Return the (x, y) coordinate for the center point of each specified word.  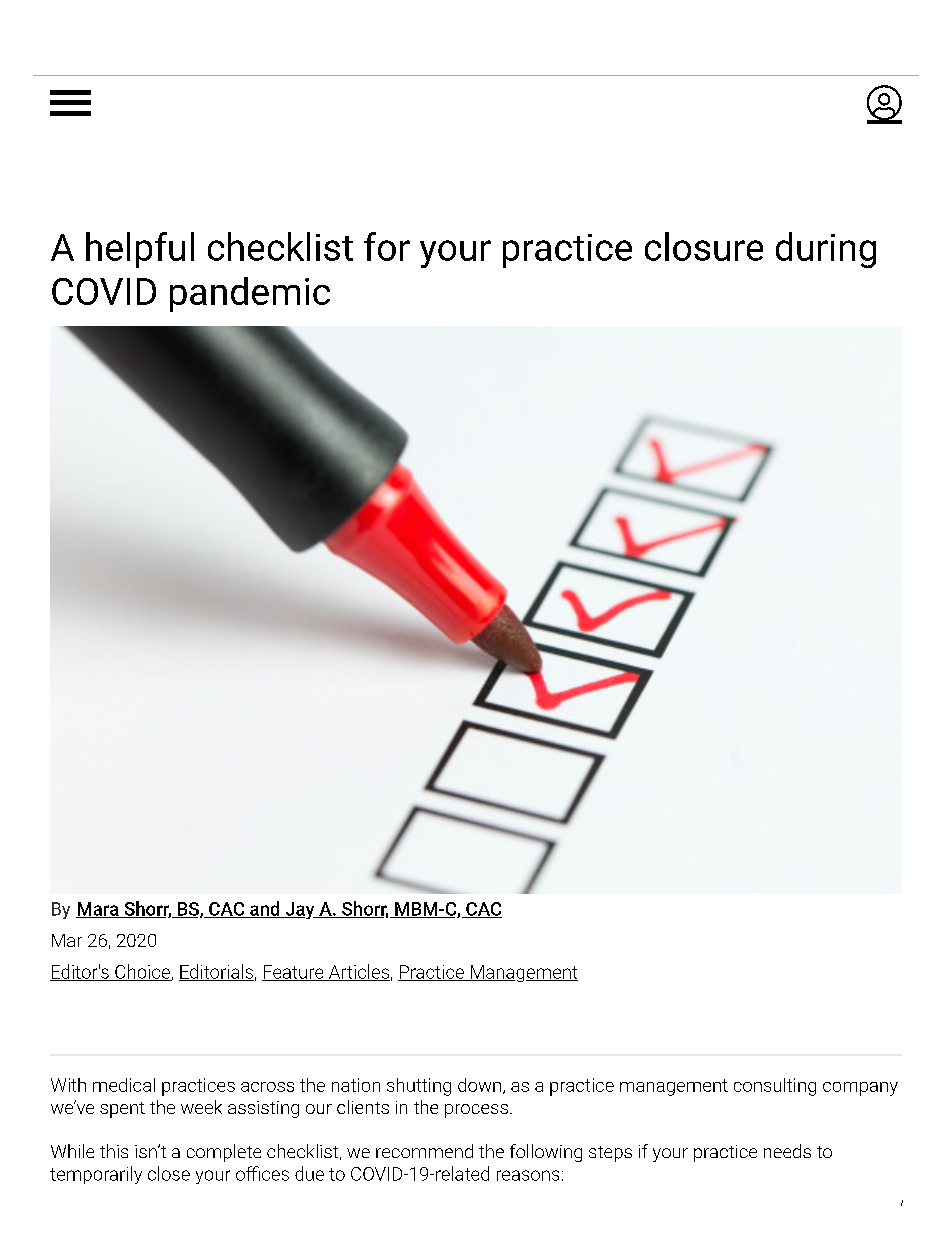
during (826, 250)
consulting (775, 1087)
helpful (140, 250)
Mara (98, 910)
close (169, 1173)
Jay (300, 910)
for (387, 246)
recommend (424, 1151)
